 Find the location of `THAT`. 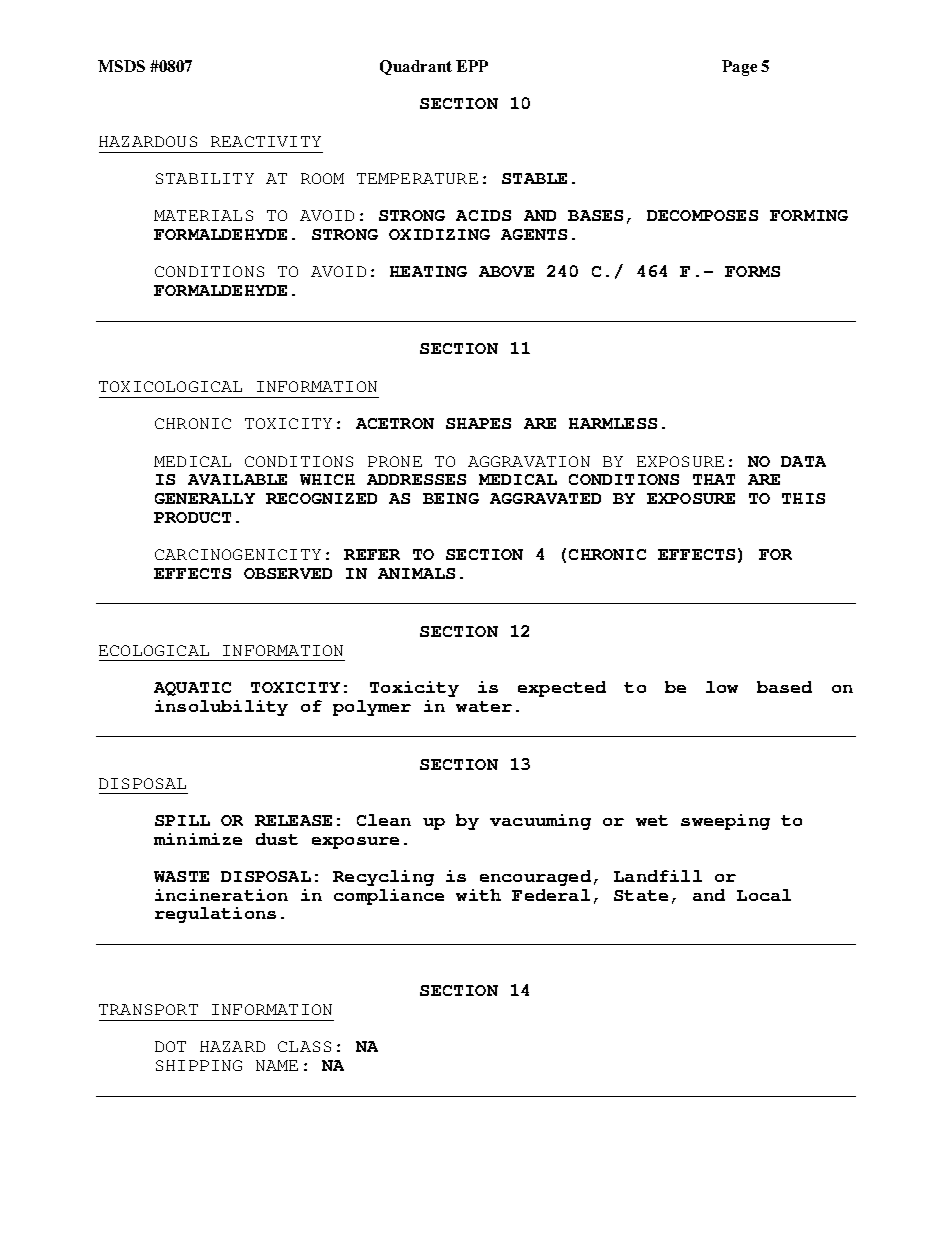

THAT is located at coordinates (714, 479).
